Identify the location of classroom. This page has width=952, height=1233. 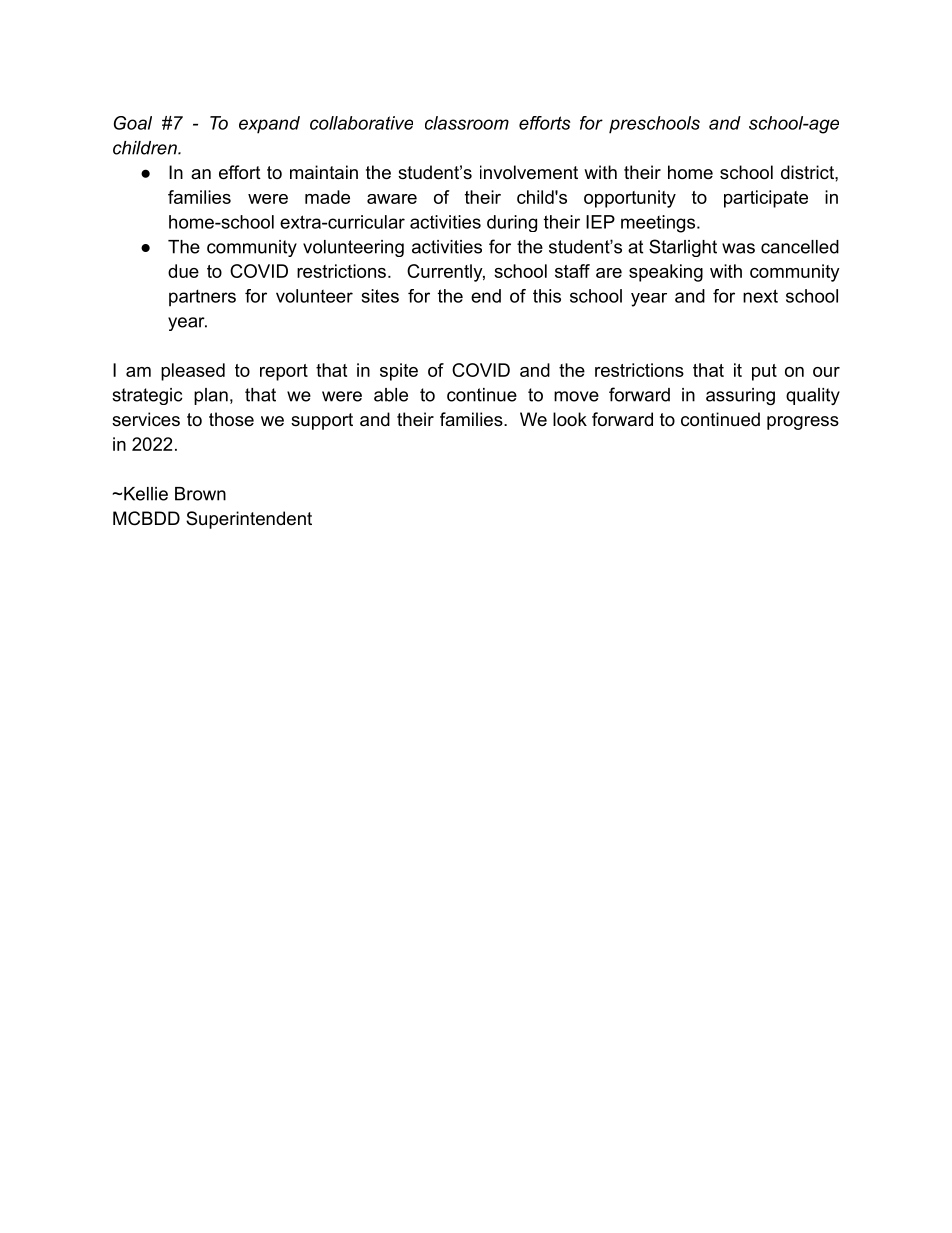
(467, 123).
